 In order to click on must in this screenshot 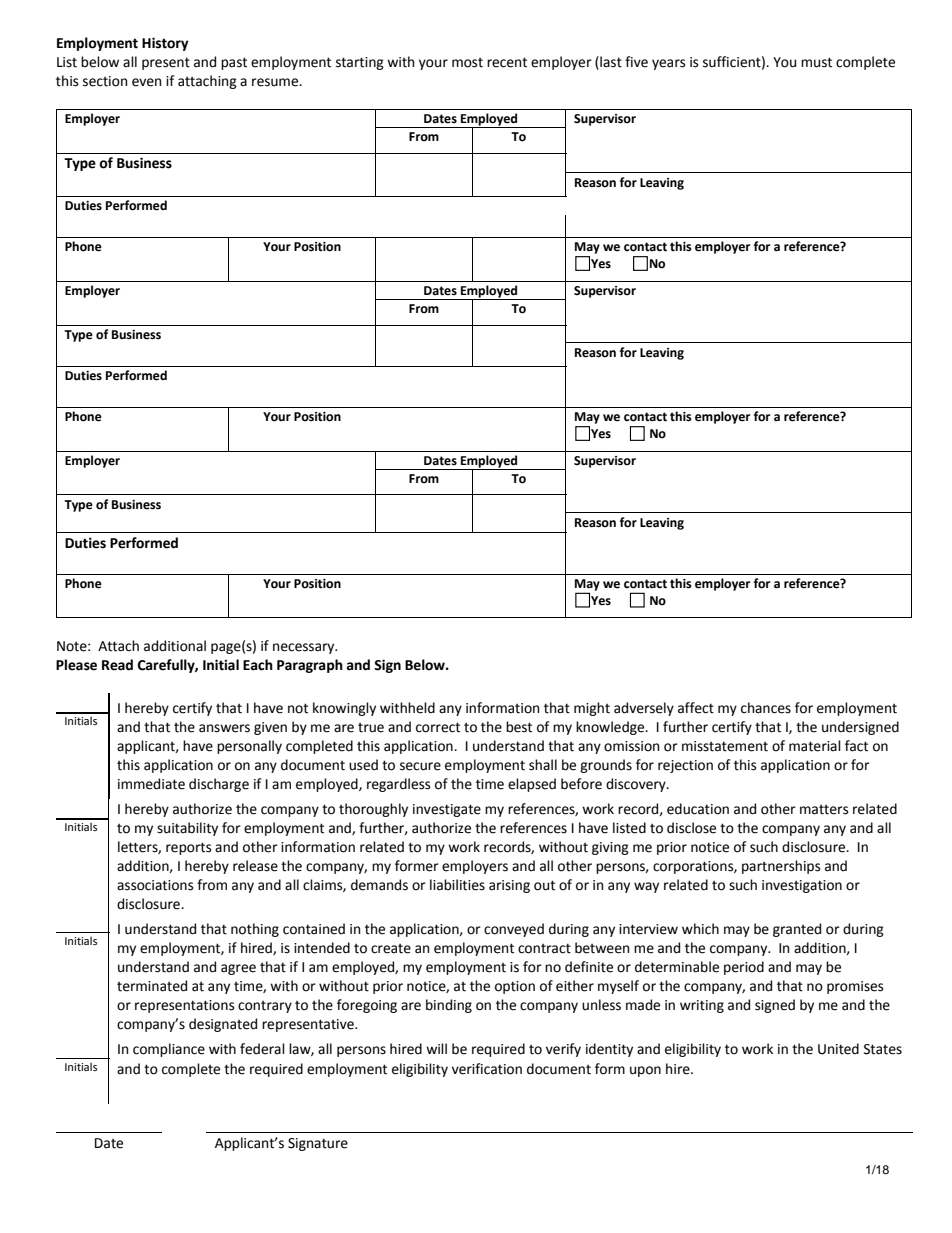, I will do `click(816, 62)`.
